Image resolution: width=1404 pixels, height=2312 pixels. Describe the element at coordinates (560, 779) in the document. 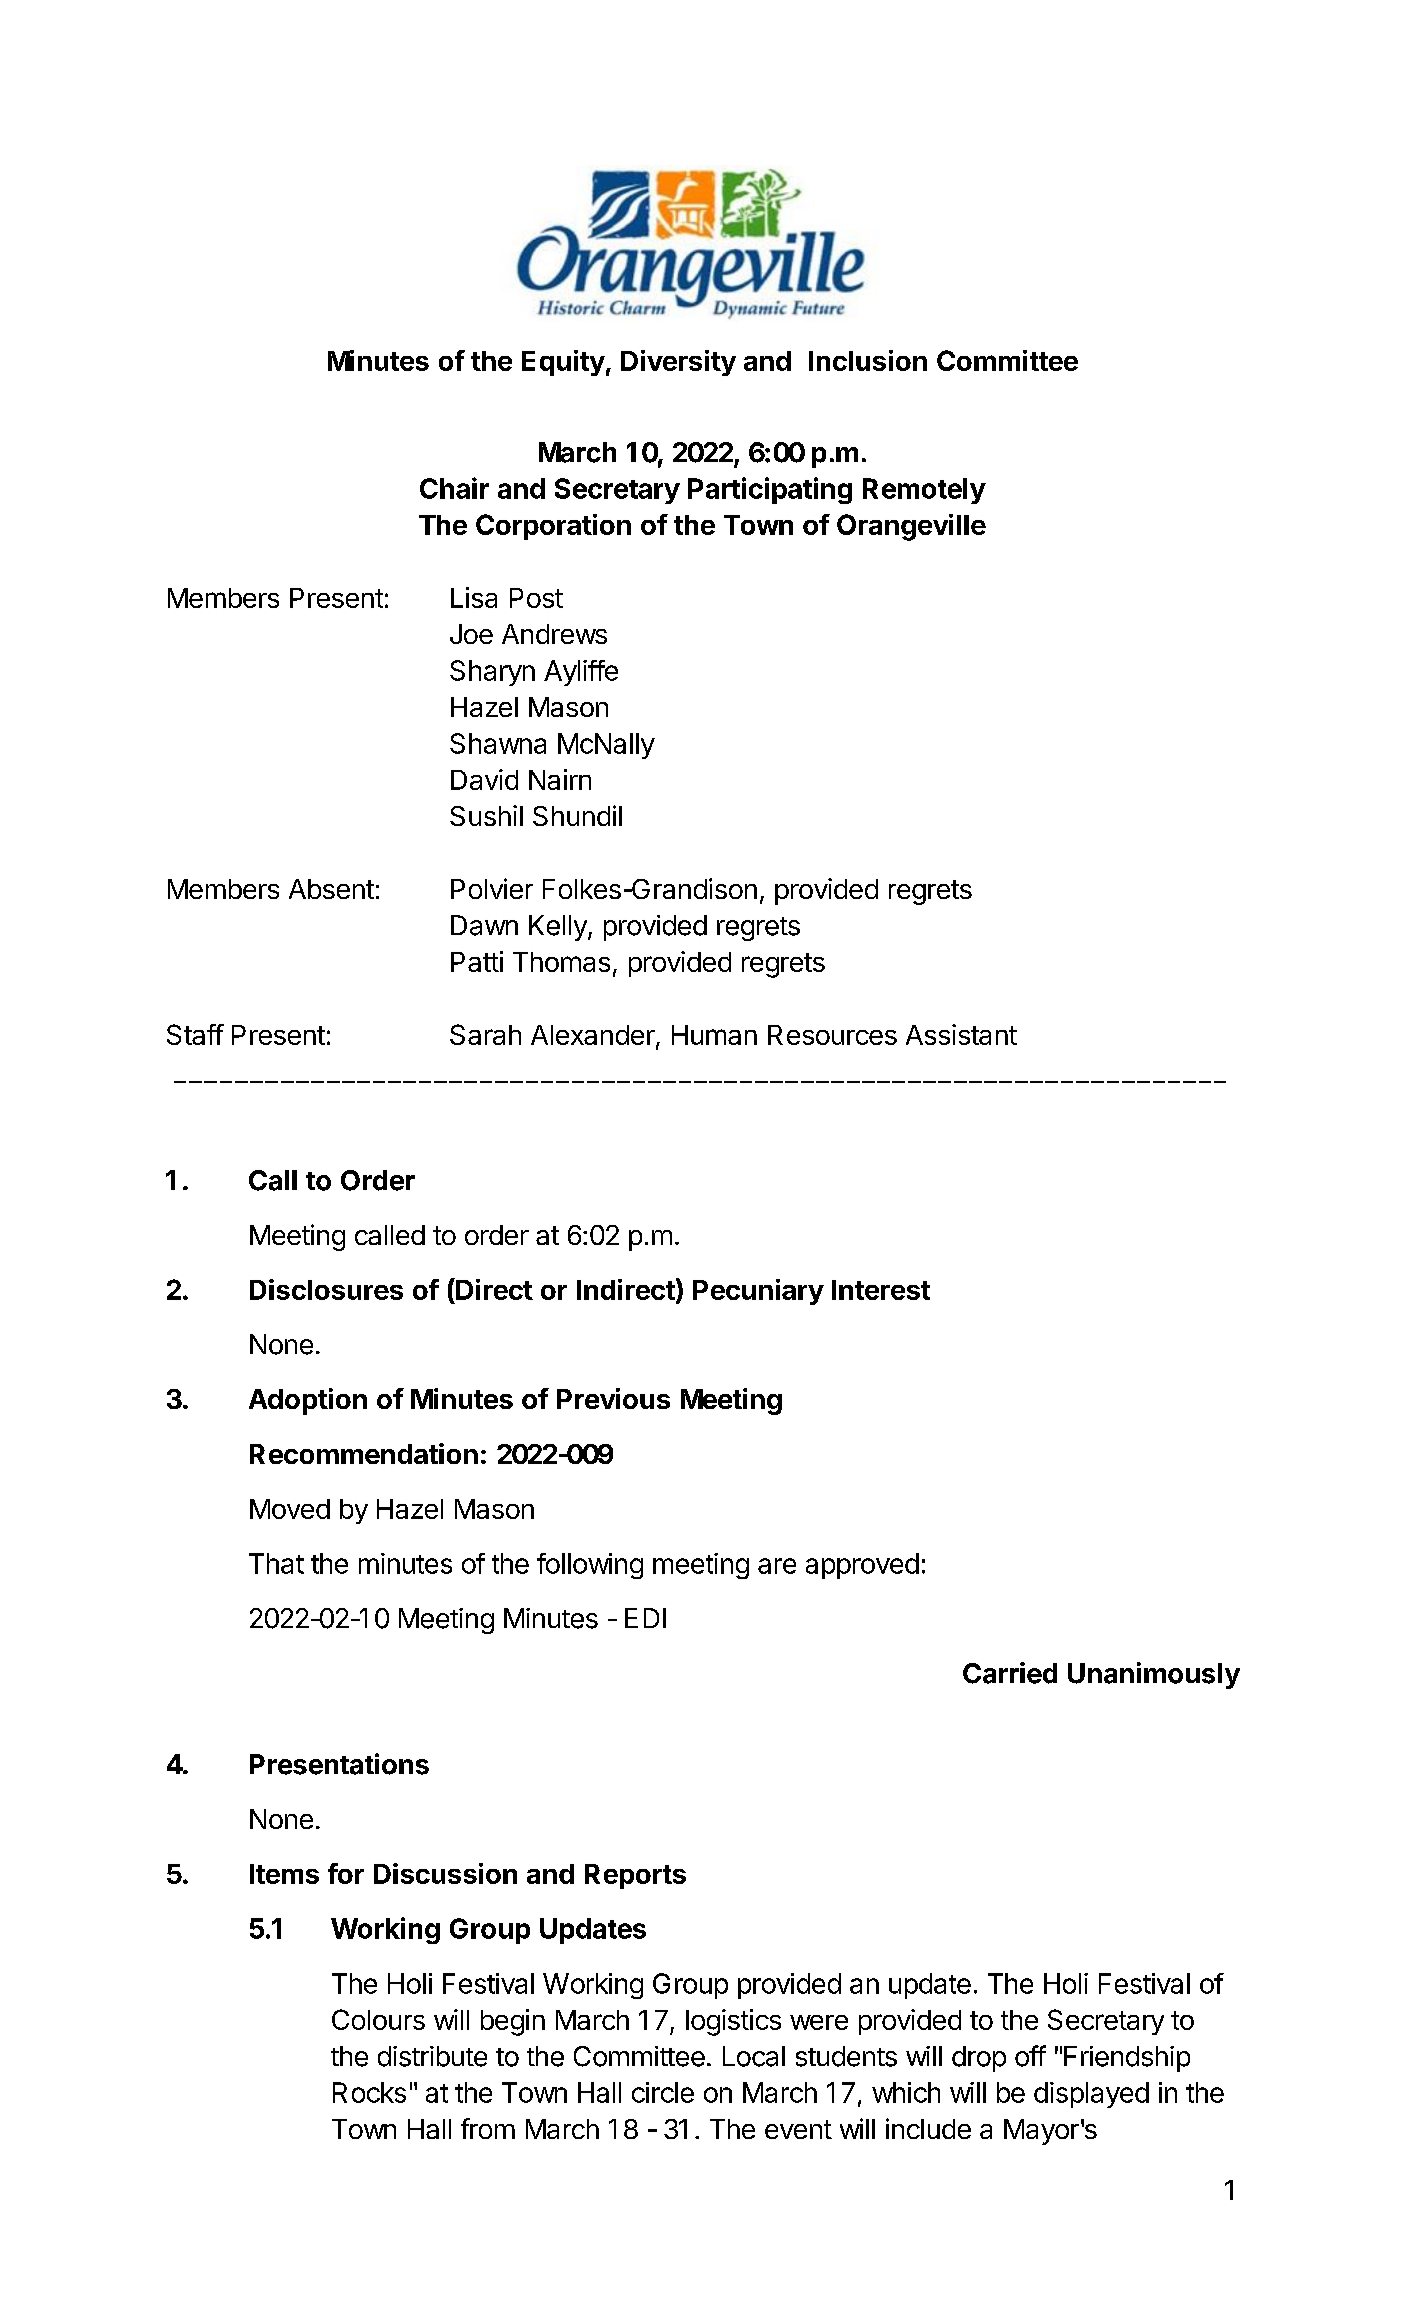

I see `Nairn` at that location.
